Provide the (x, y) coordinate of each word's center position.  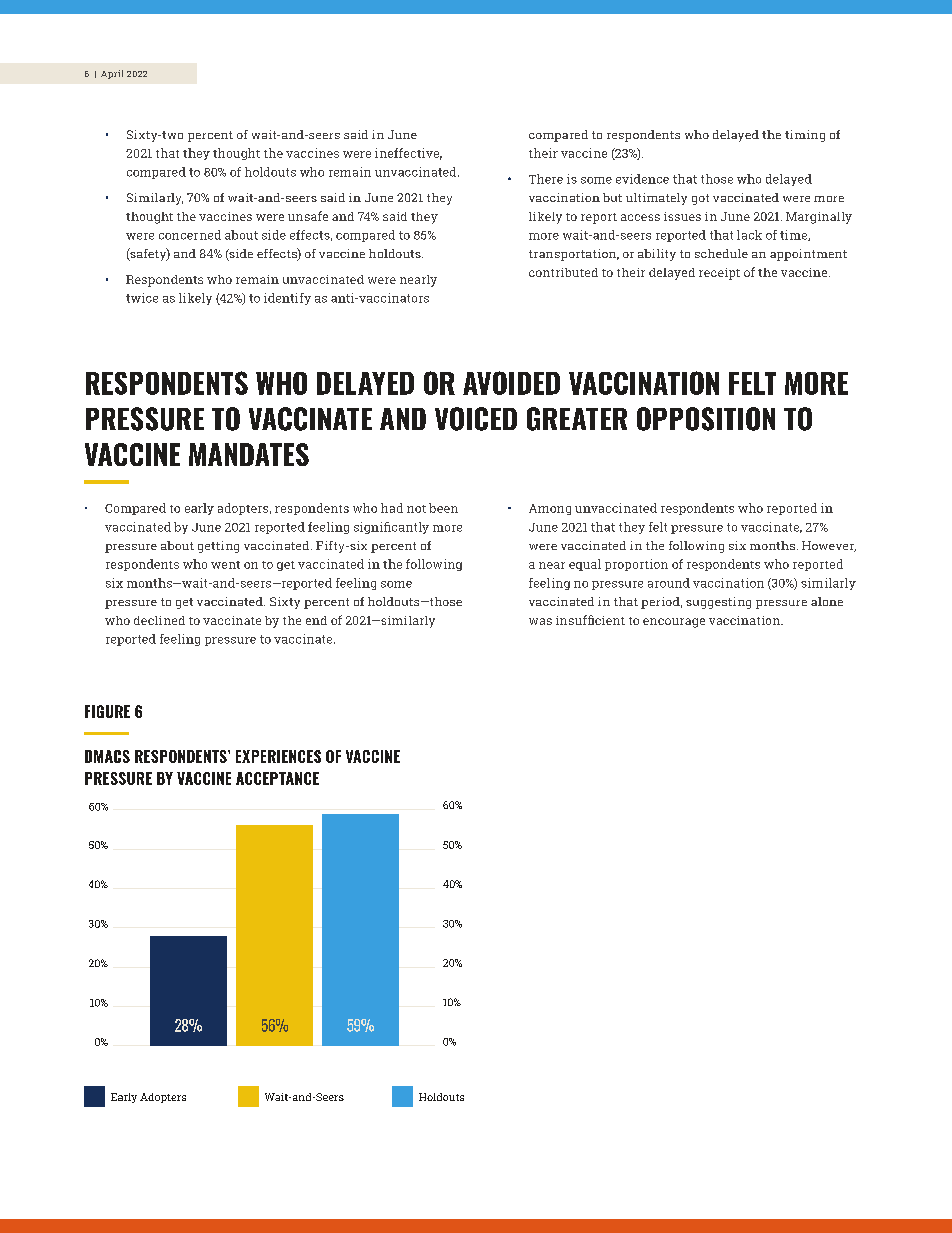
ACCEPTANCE (277, 778)
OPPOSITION (706, 419)
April (112, 74)
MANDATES (249, 454)
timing (805, 136)
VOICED (476, 419)
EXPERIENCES (278, 756)
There (546, 179)
